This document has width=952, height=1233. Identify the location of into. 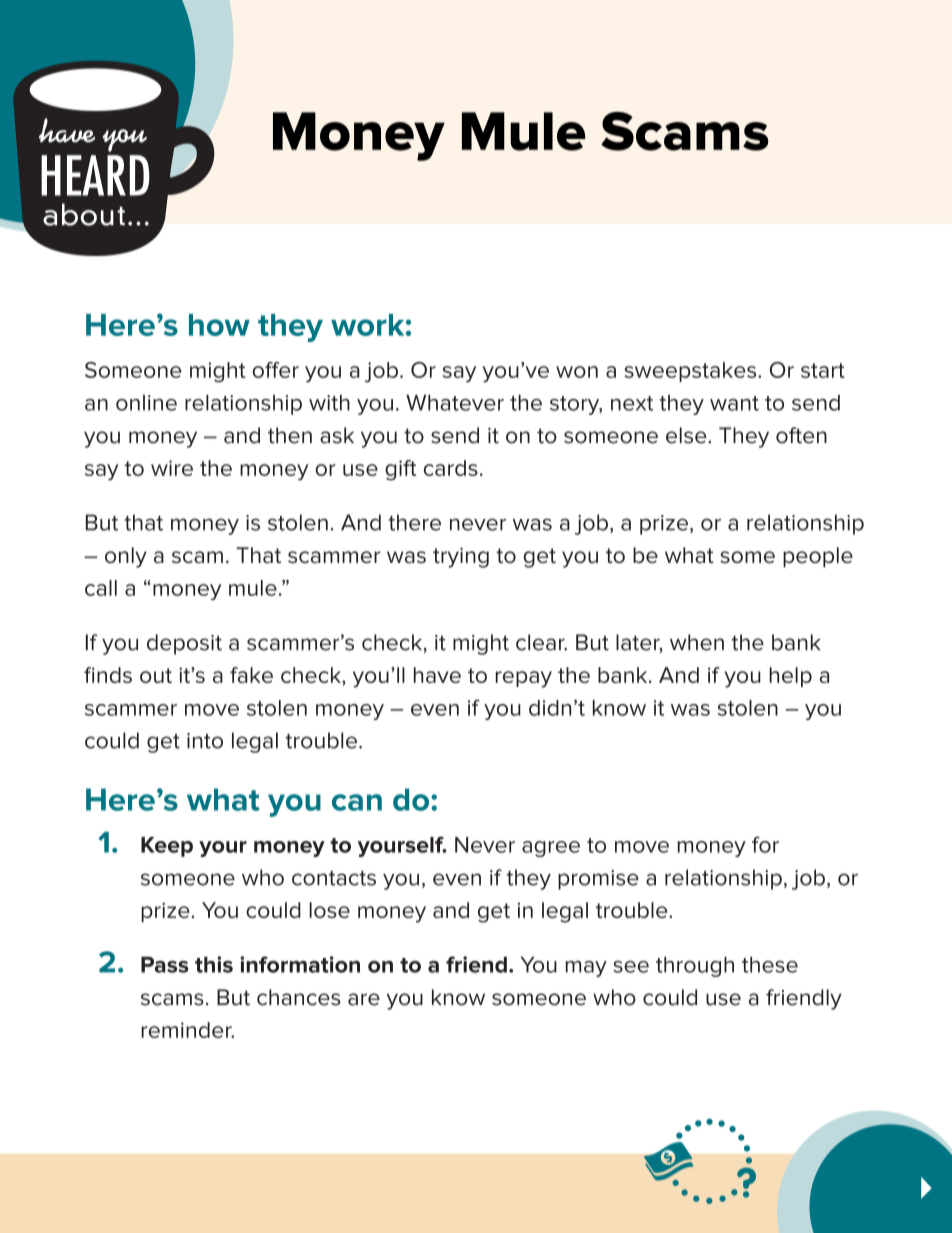
(205, 741).
